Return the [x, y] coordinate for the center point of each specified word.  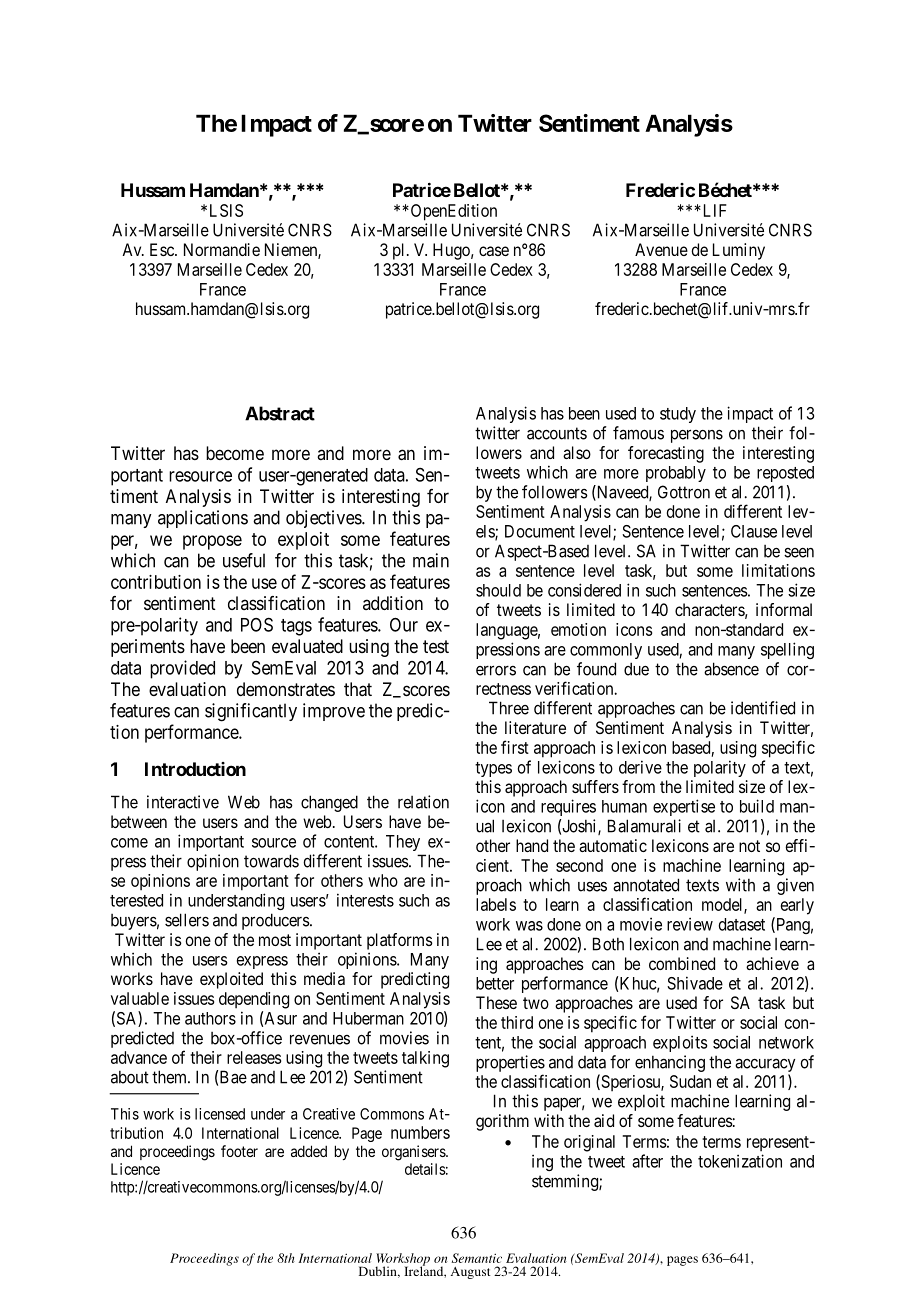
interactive [183, 802]
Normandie [222, 249]
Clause [754, 531]
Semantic [477, 1258]
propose [212, 542]
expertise [684, 807]
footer [239, 1151]
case [494, 251]
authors [210, 1018]
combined [682, 963]
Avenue [661, 249]
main [431, 560]
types [493, 769]
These [496, 1002]
